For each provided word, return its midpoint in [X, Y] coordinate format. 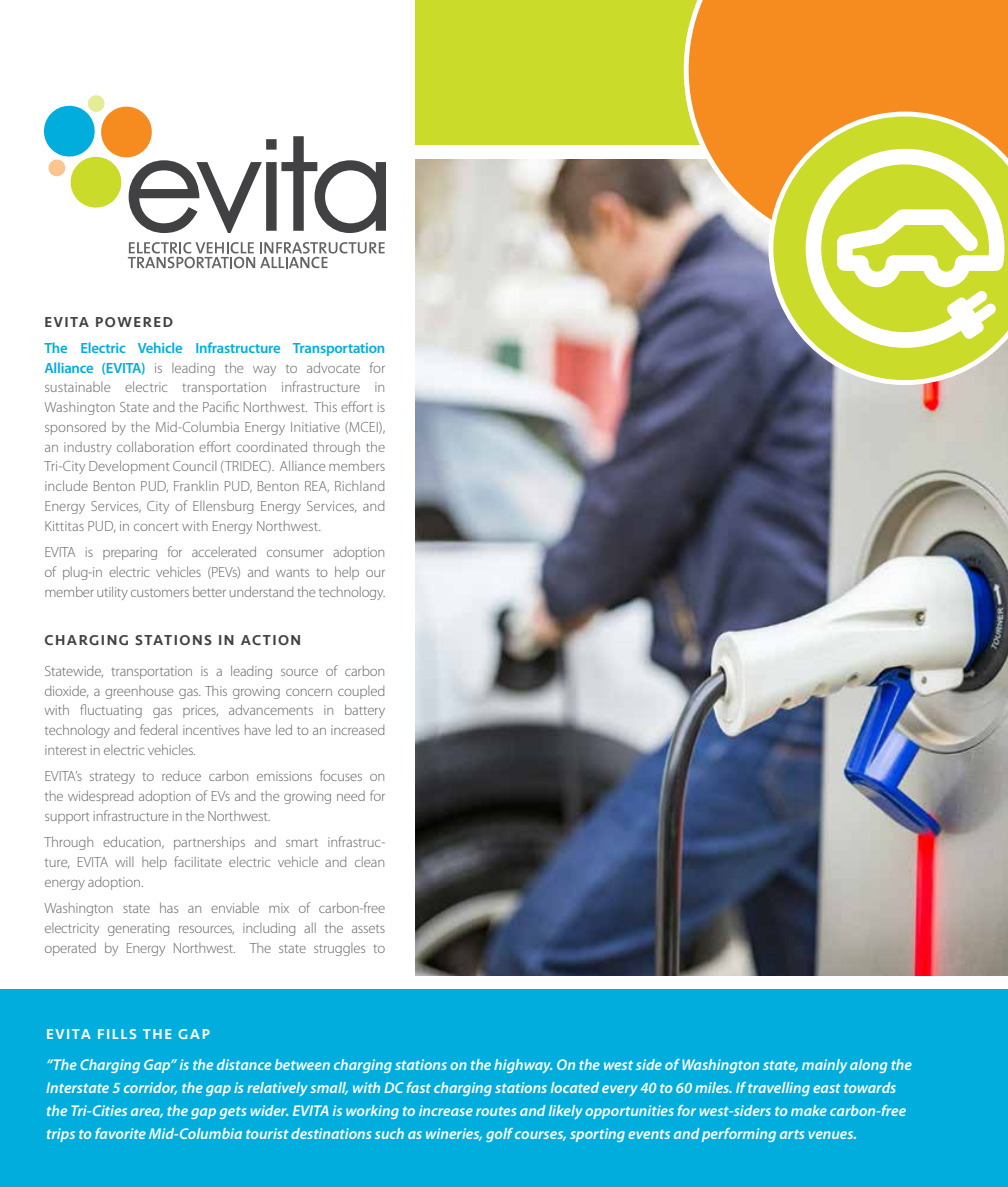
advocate [333, 367]
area [147, 1113]
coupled [361, 692]
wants [292, 573]
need [351, 796]
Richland [359, 486]
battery [365, 711]
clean [369, 862]
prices [200, 711]
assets [368, 929]
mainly [824, 1066]
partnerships [209, 843]
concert [156, 527]
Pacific [221, 406]
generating [138, 929]
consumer [295, 553]
